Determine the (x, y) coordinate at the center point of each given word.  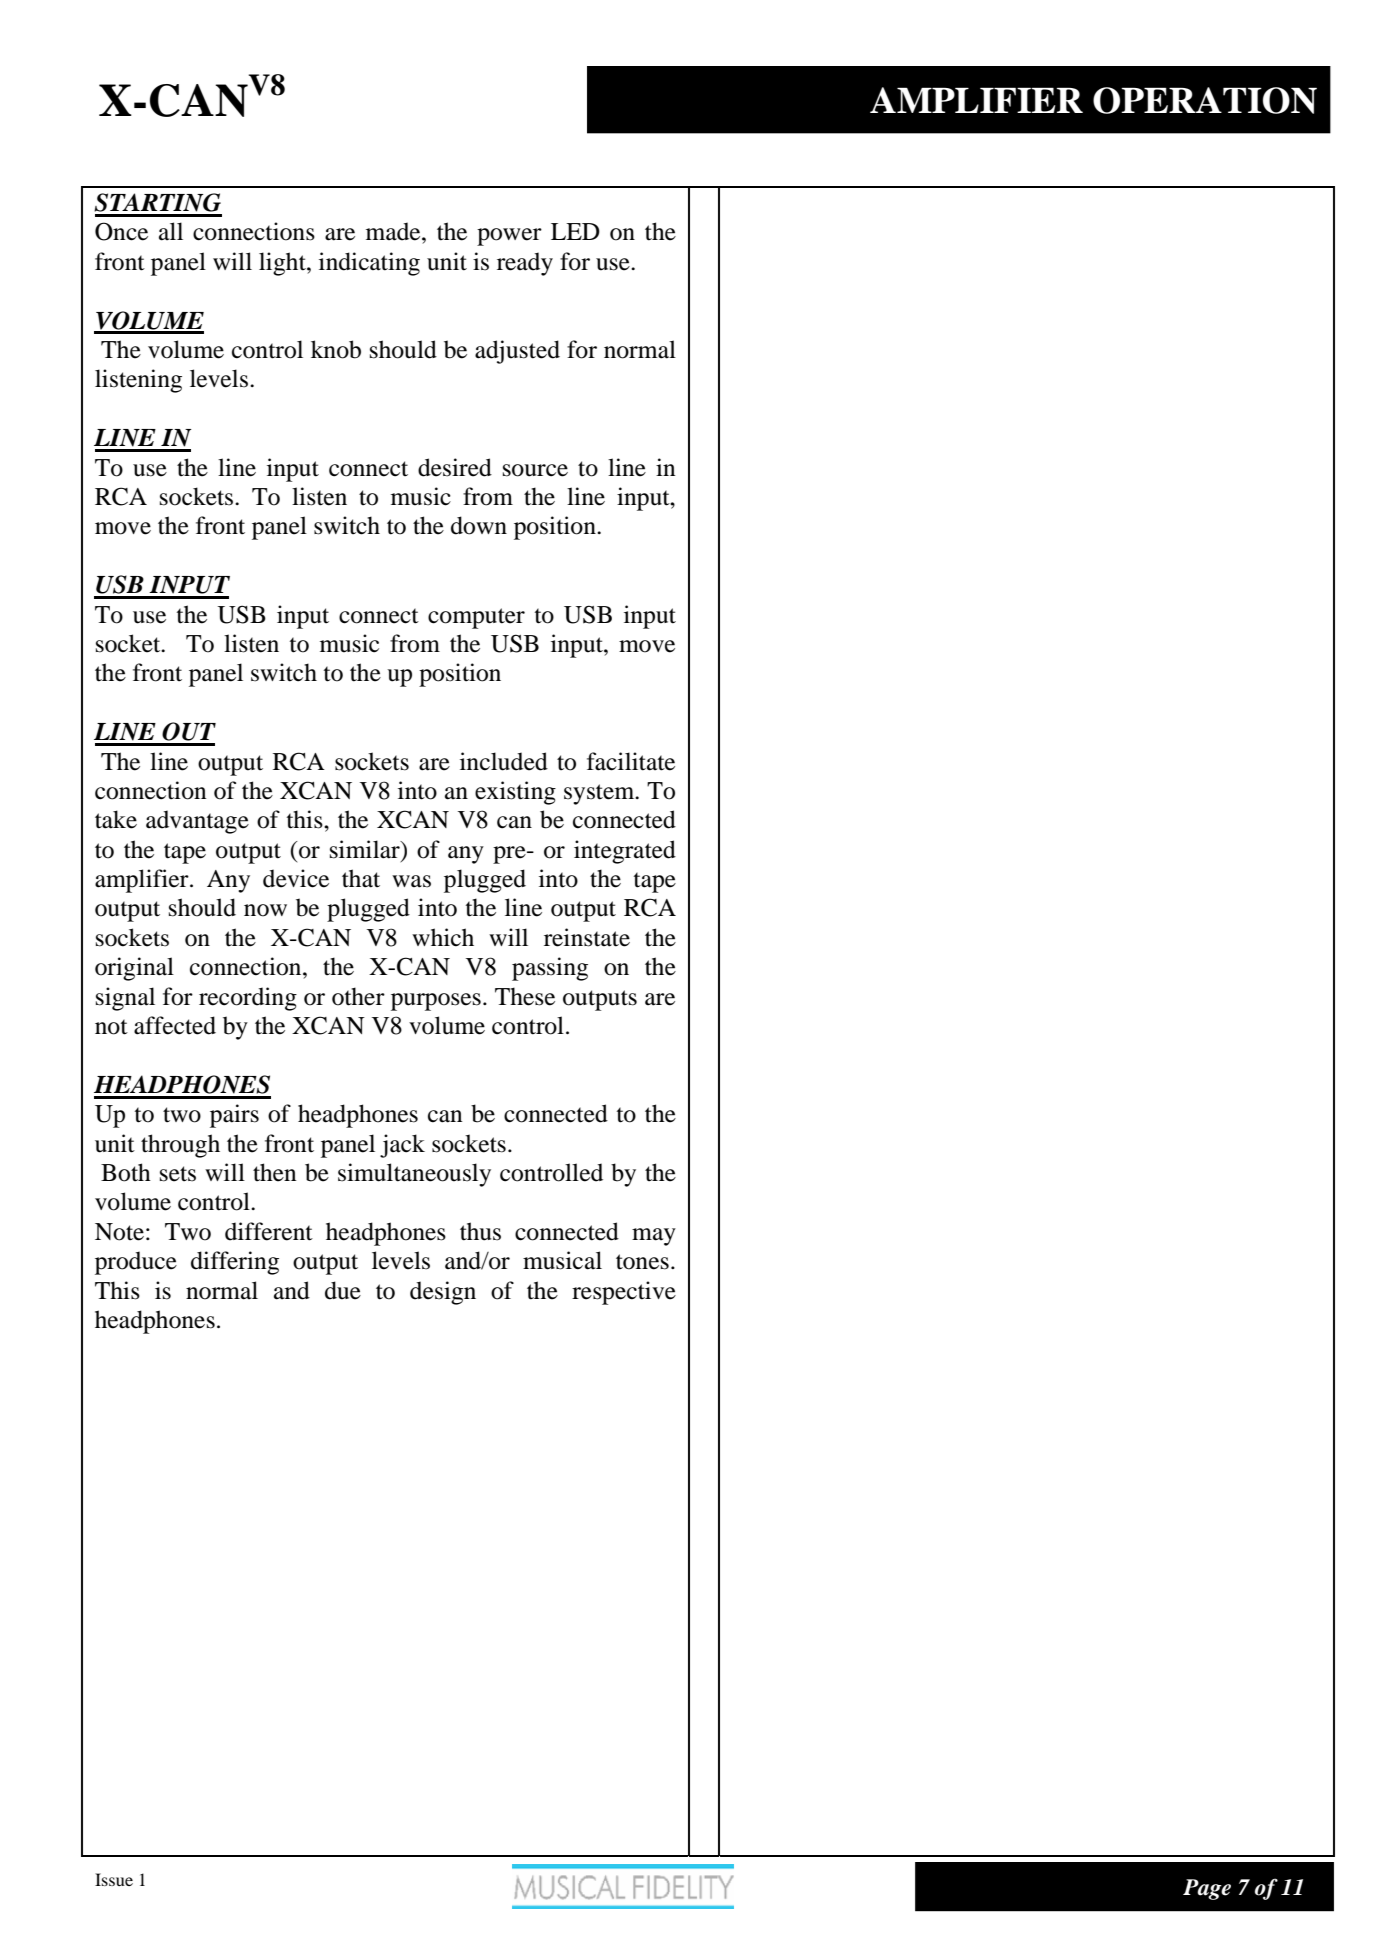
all (171, 231)
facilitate (631, 761)
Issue (114, 1879)
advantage (197, 822)
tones (642, 1262)
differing (235, 1263)
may (654, 1237)
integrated (625, 852)
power (509, 237)
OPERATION (1205, 100)
